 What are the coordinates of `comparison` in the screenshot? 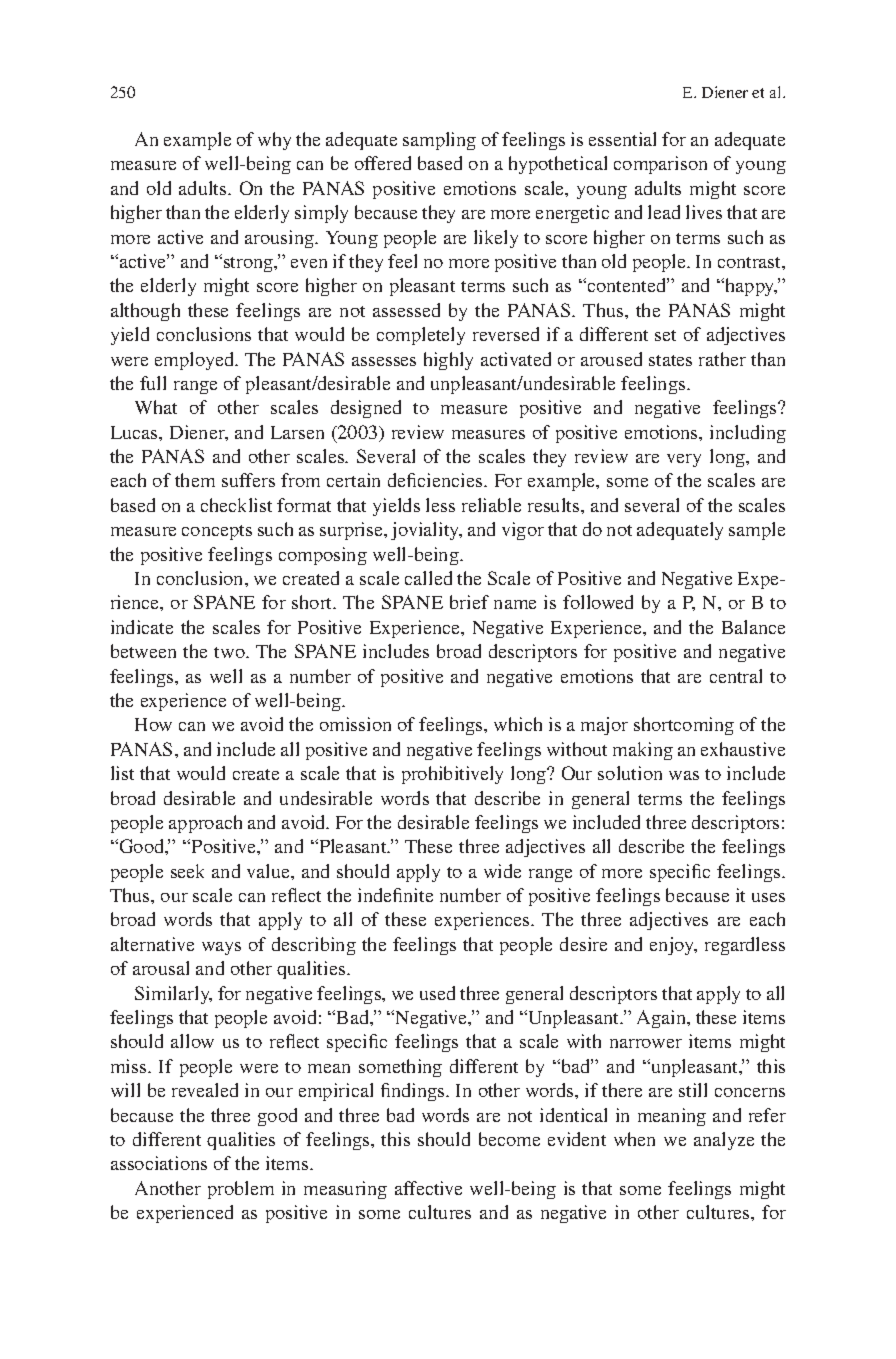 It's located at (660, 165).
